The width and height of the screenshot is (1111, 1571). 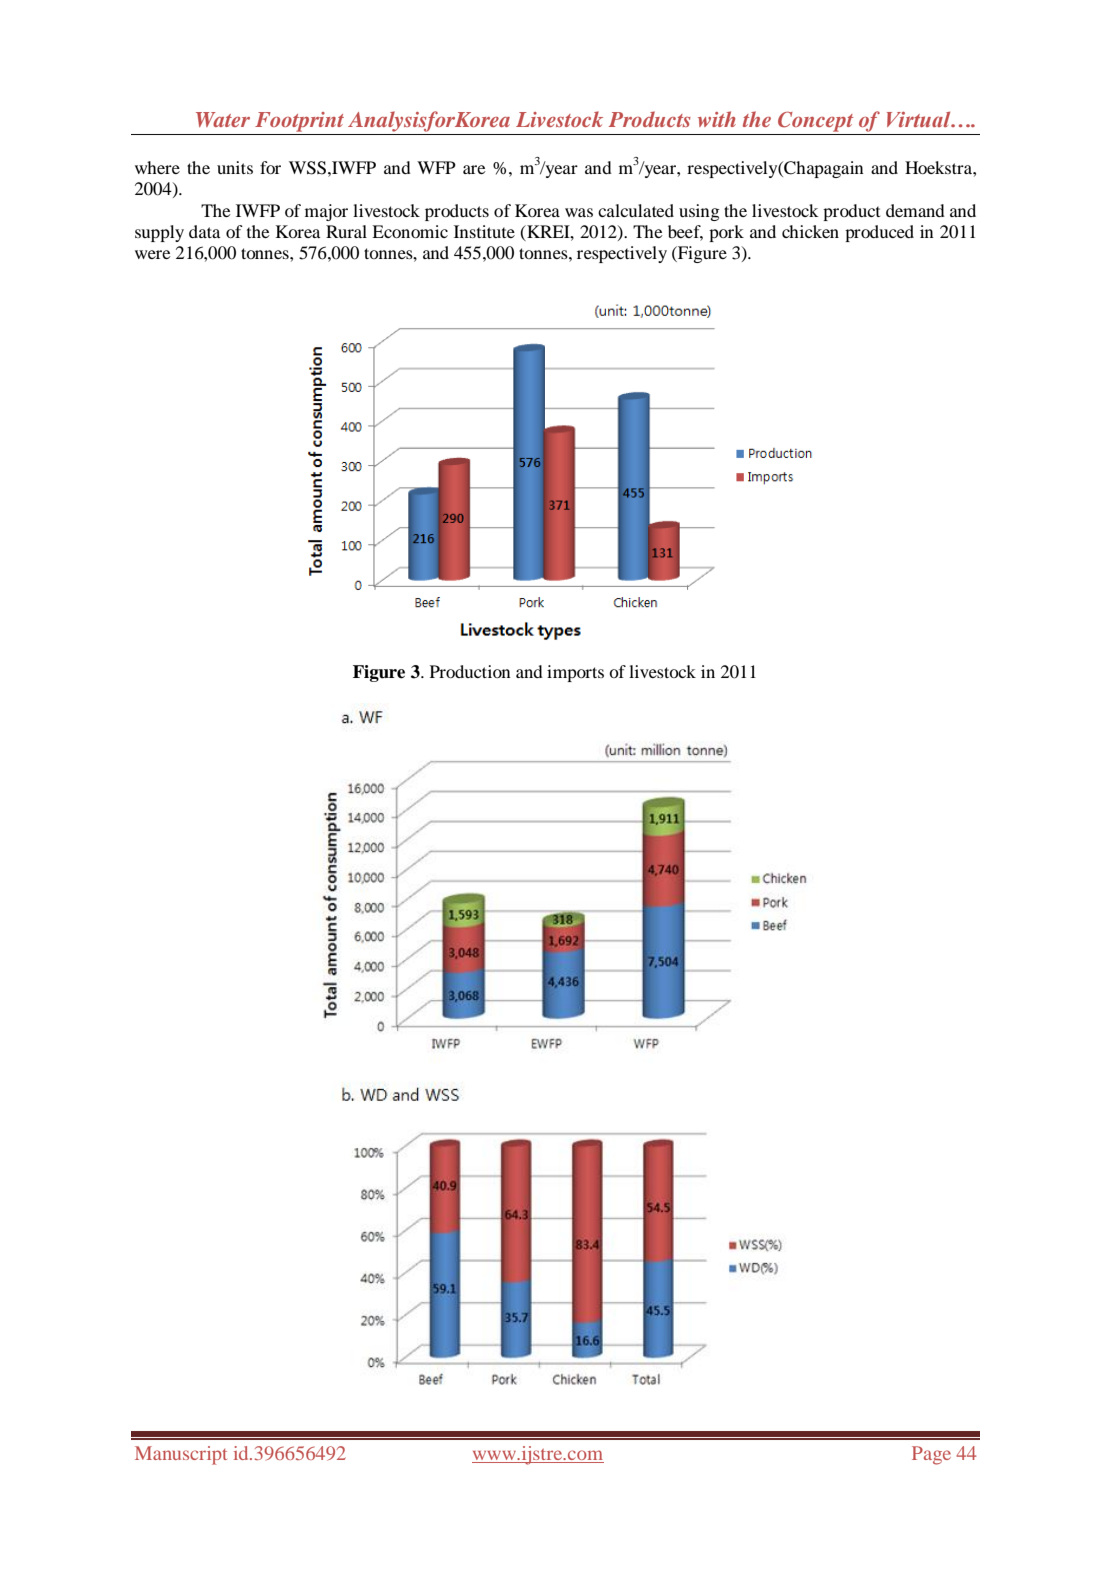 I want to click on produced, so click(x=879, y=233).
